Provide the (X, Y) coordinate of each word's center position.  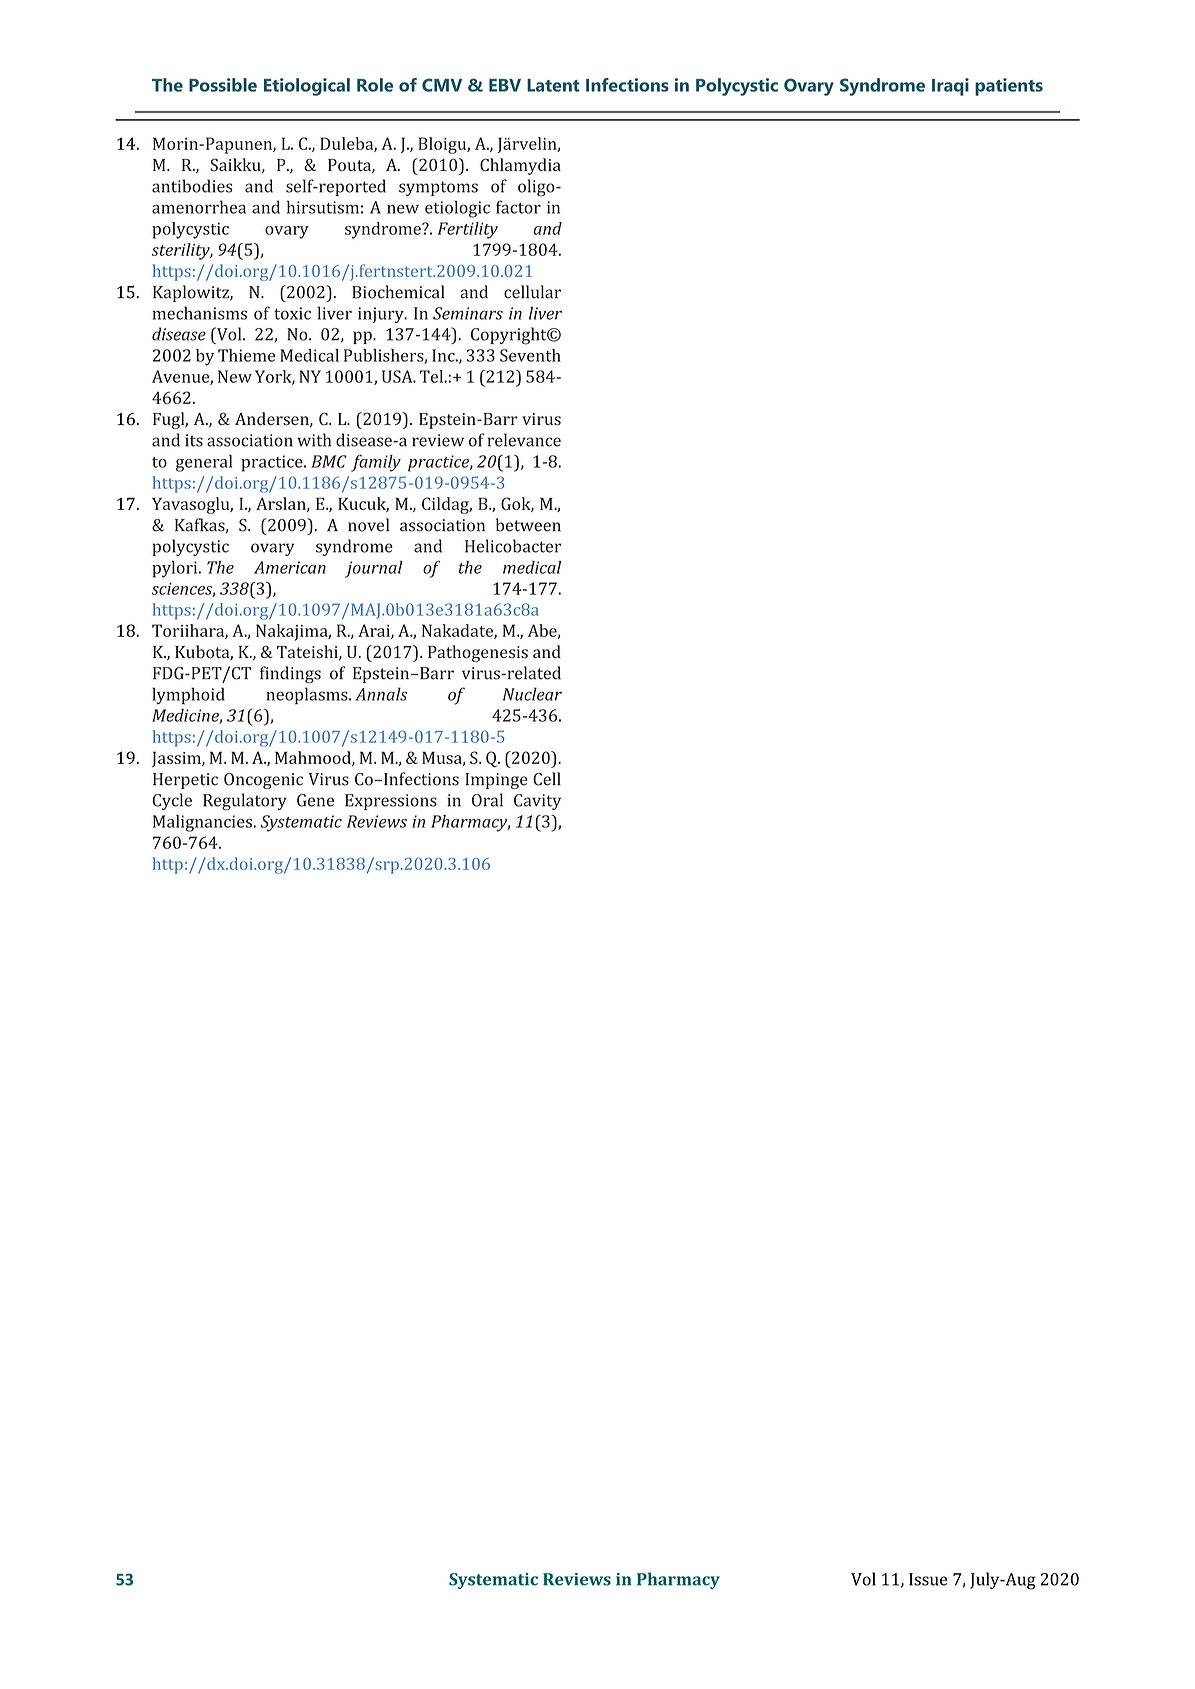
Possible (223, 85)
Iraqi (950, 87)
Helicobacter (513, 546)
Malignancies (203, 823)
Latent (553, 85)
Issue (928, 1579)
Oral (487, 800)
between (528, 525)
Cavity (537, 802)
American (290, 567)
